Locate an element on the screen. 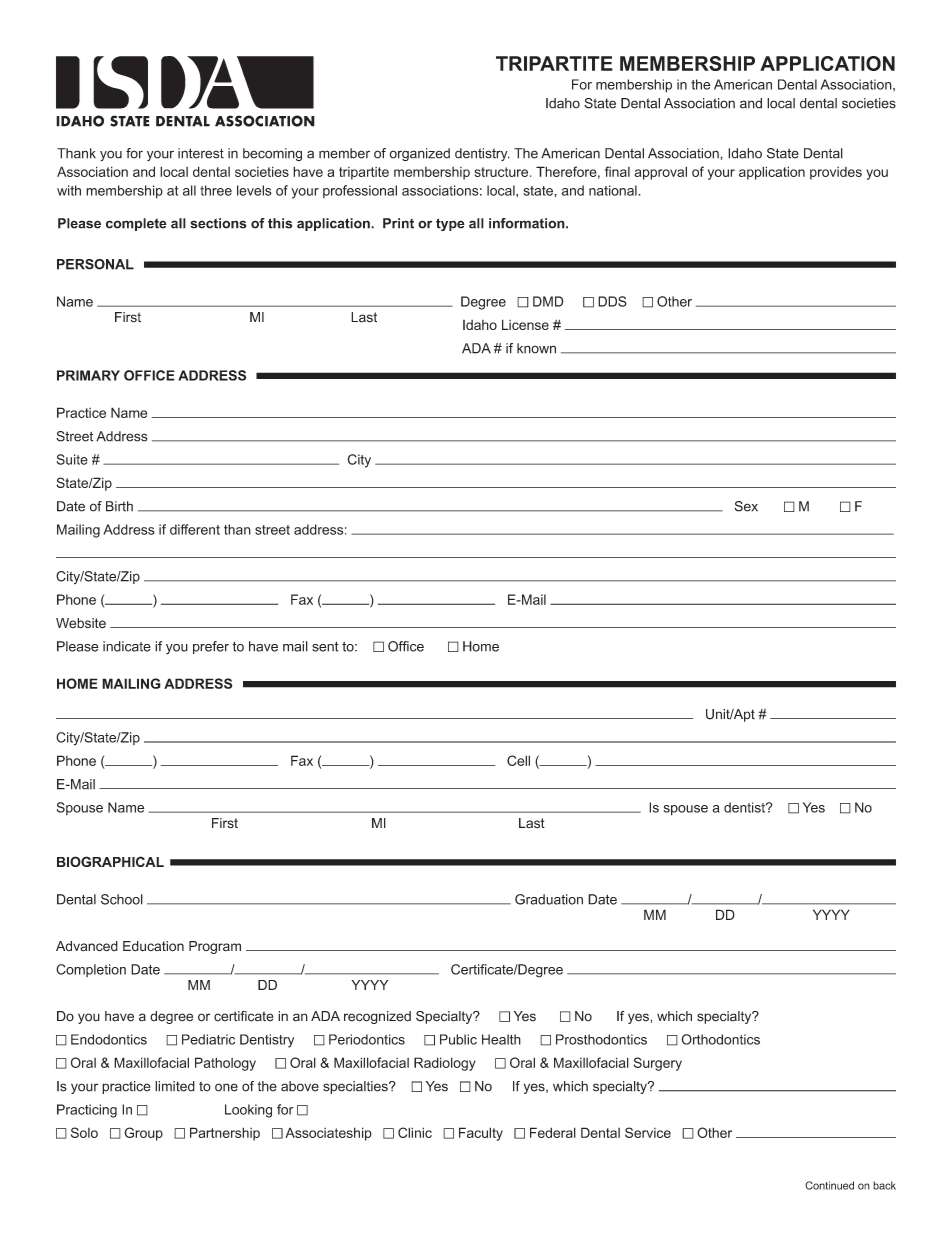 Image resolution: width=952 pixels, height=1233 pixels. Faculty is located at coordinates (481, 1134).
